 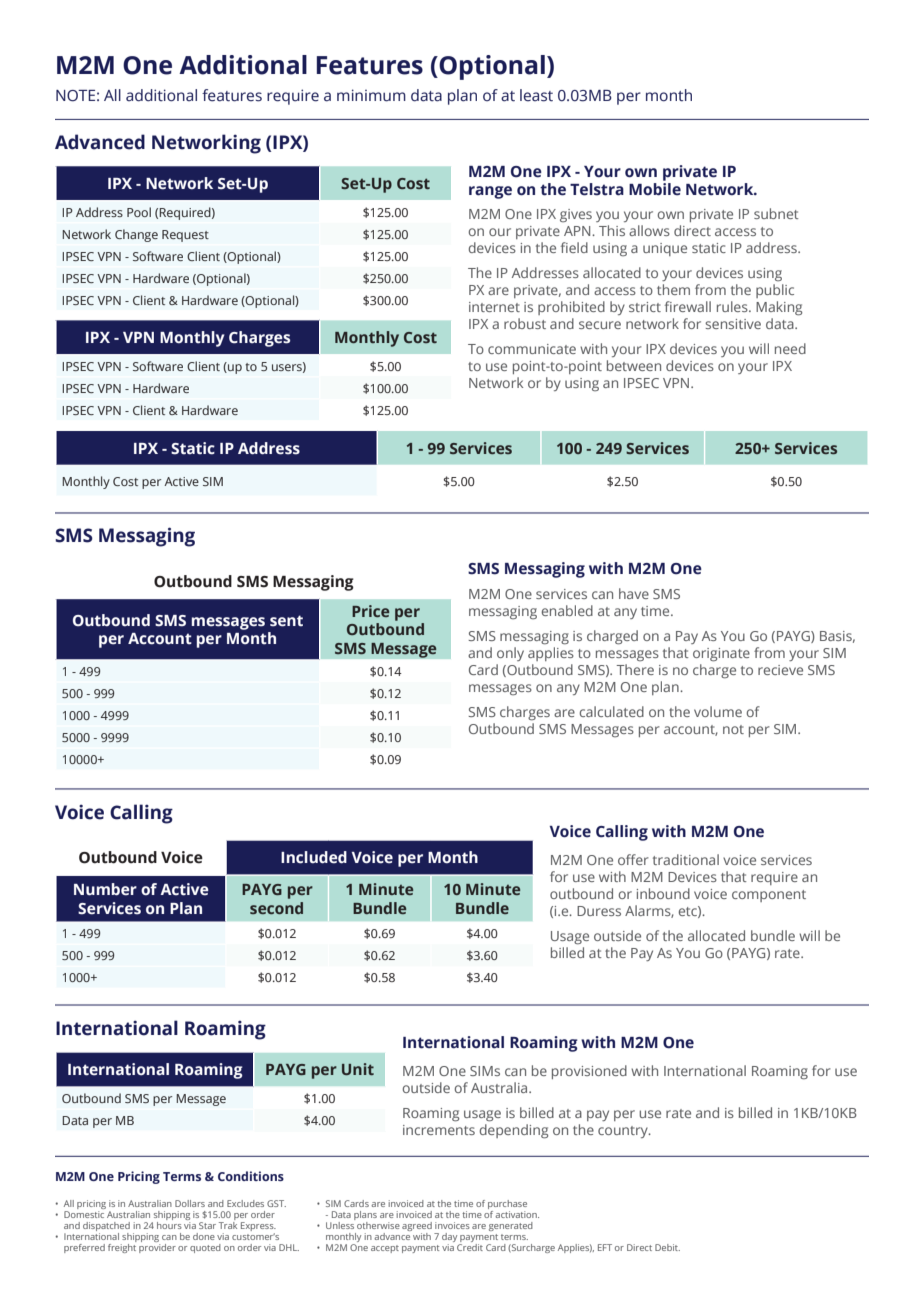 What do you see at coordinates (169, 1225) in the image?
I see `hours` at bounding box center [169, 1225].
